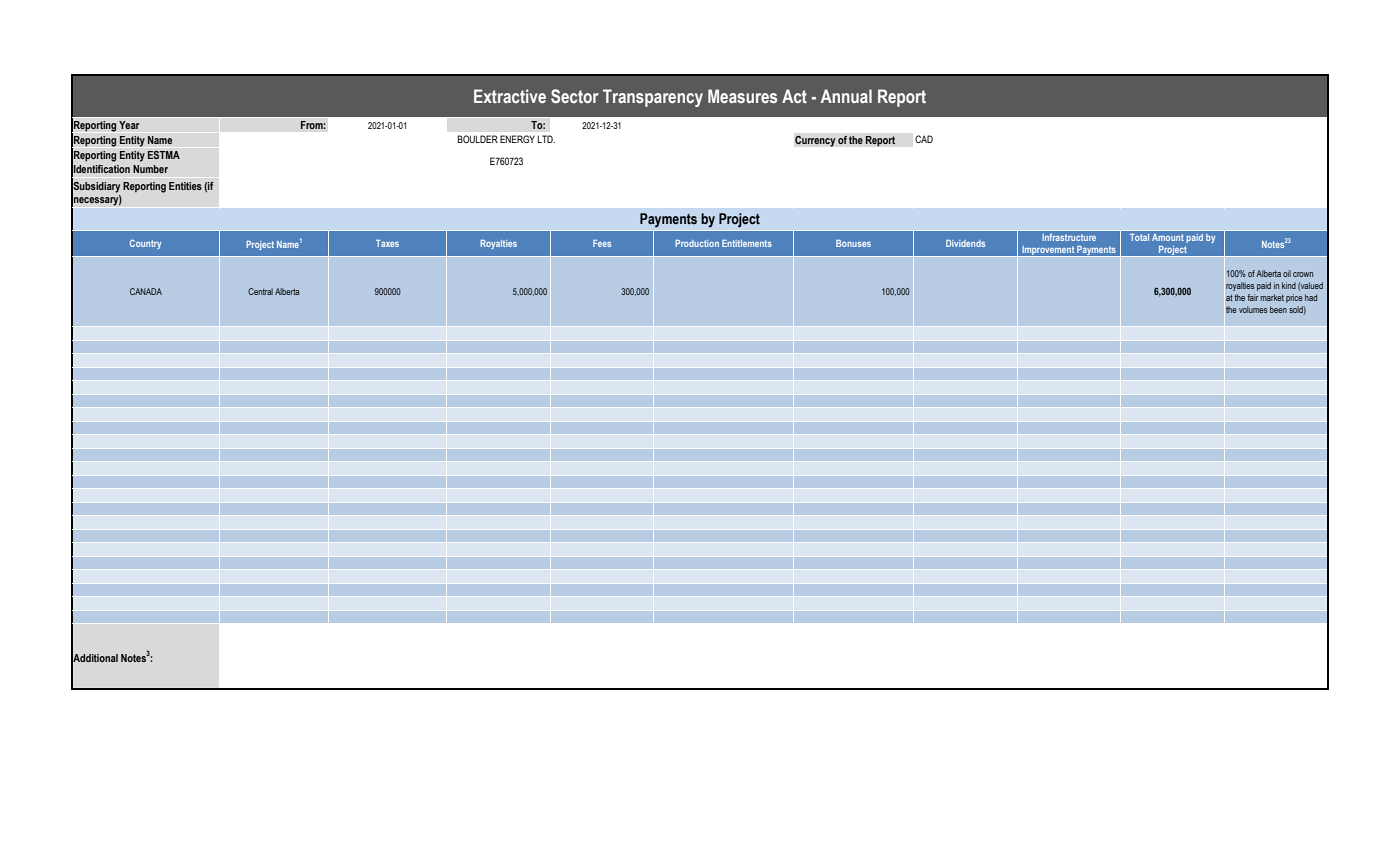 This screenshot has height=850, width=1400. I want to click on Measures, so click(742, 96).
